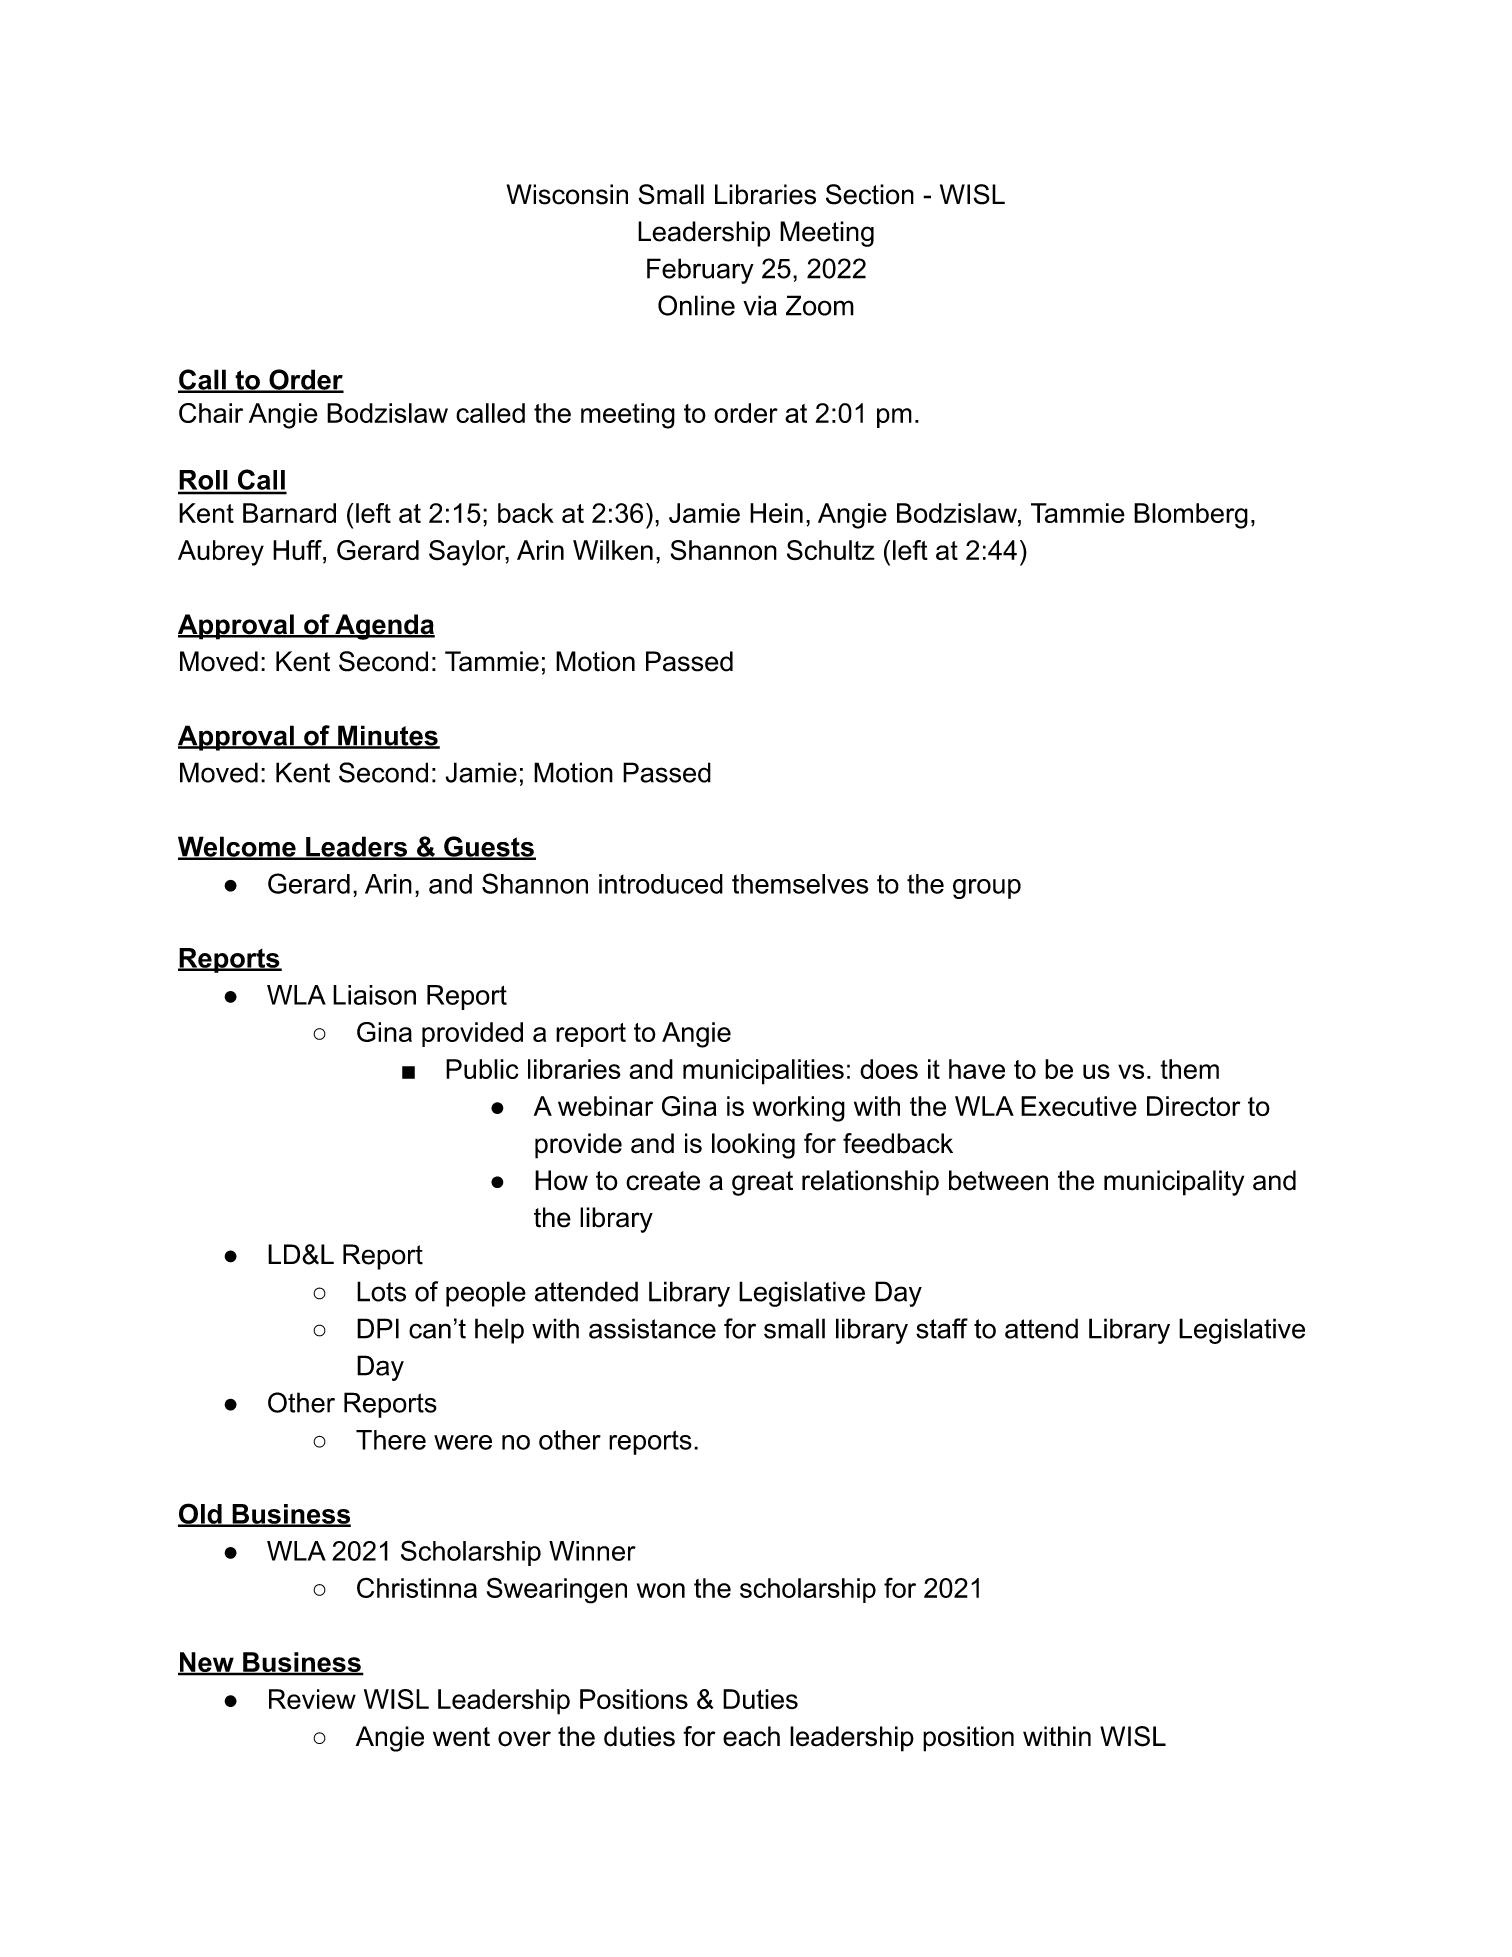 The height and width of the page is (1957, 1512). What do you see at coordinates (987, 889) in the page?
I see `group` at bounding box center [987, 889].
